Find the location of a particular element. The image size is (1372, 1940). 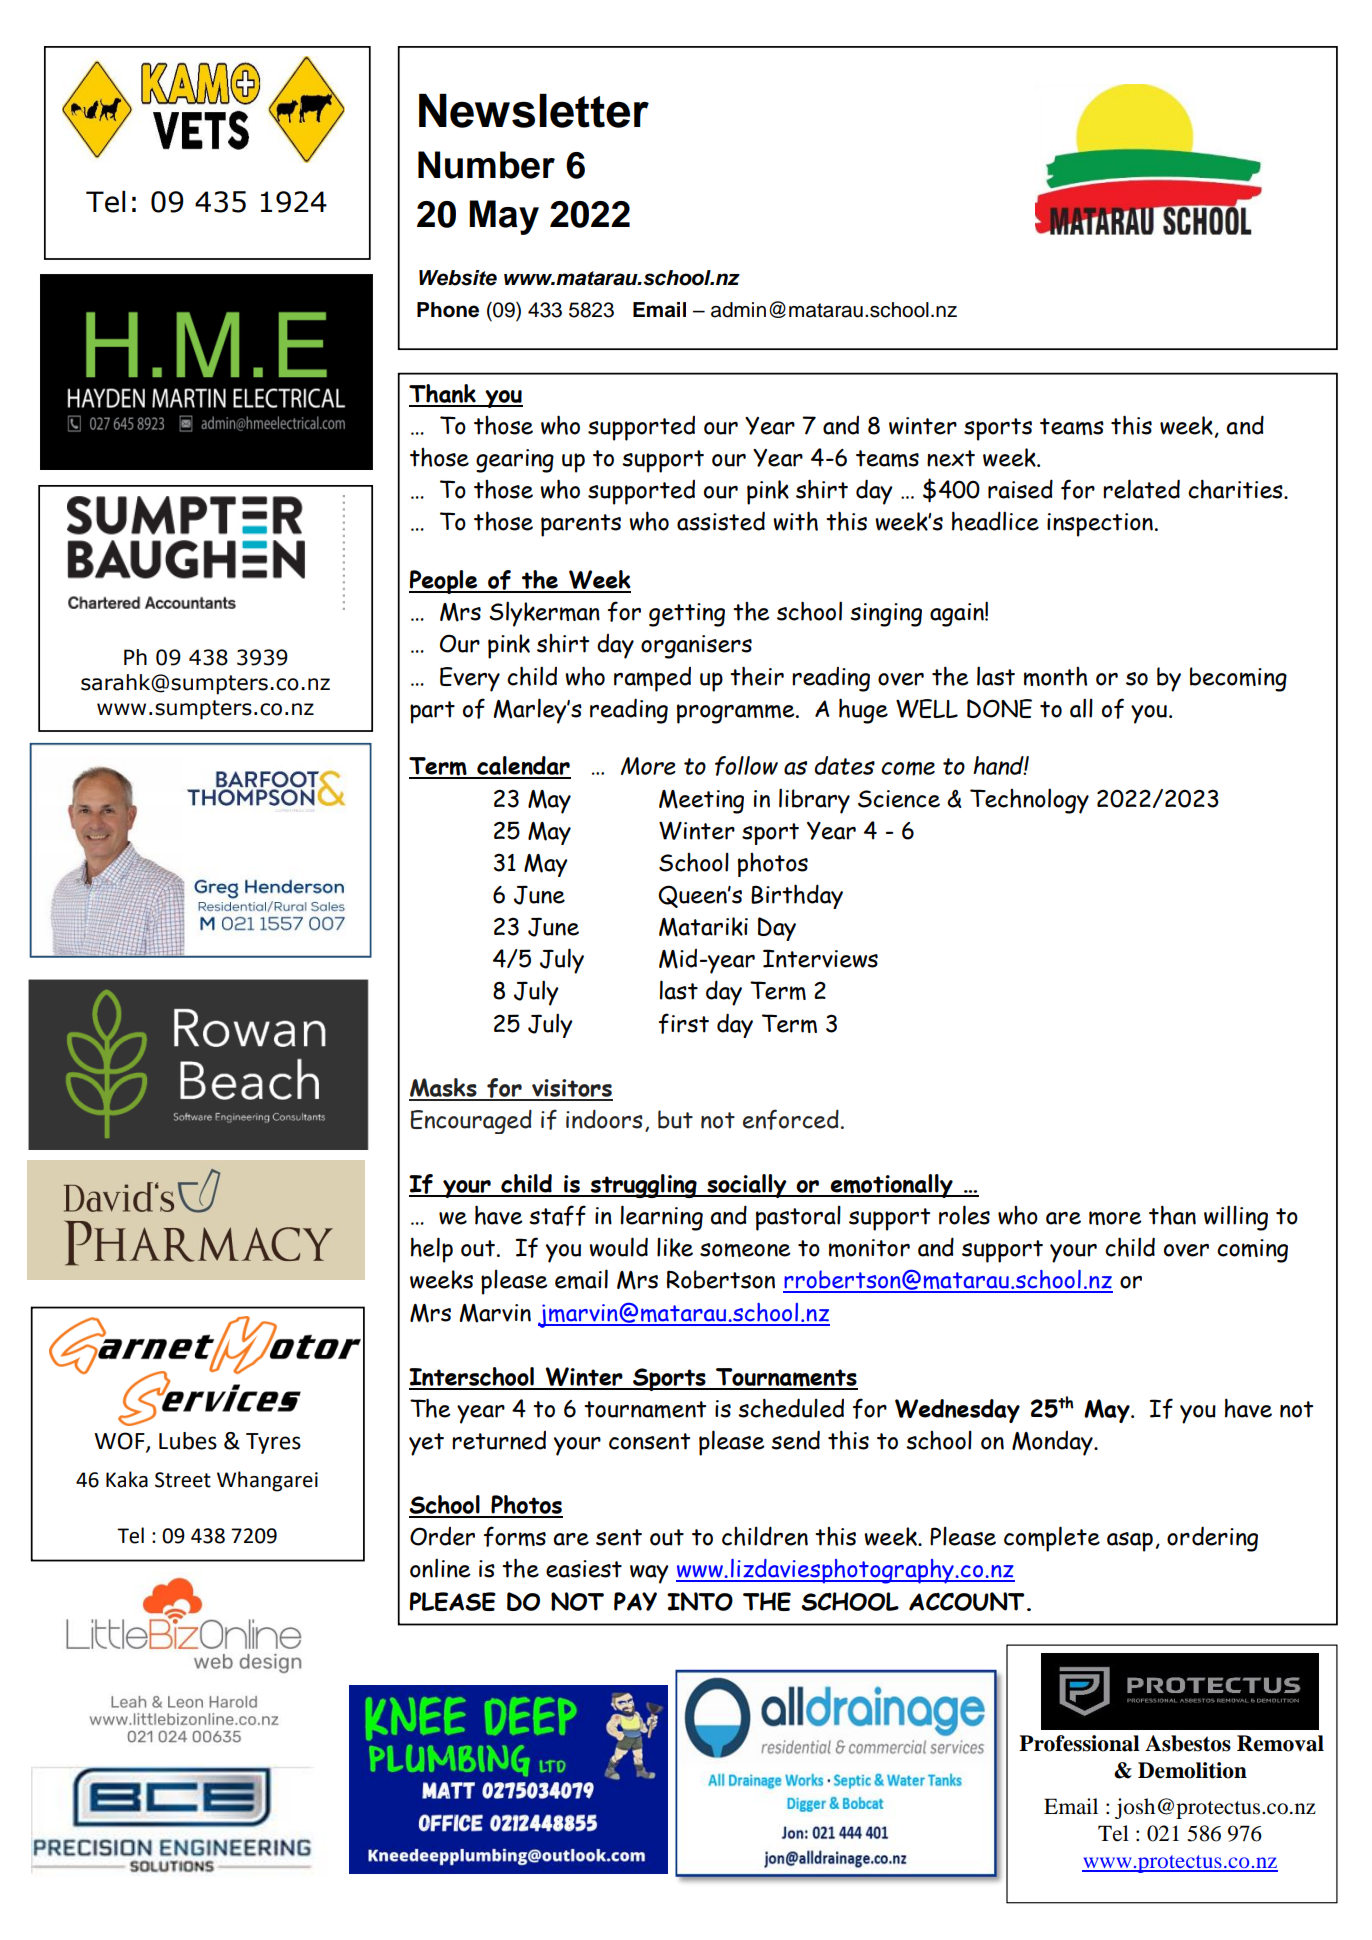

willing is located at coordinates (1236, 1218).
